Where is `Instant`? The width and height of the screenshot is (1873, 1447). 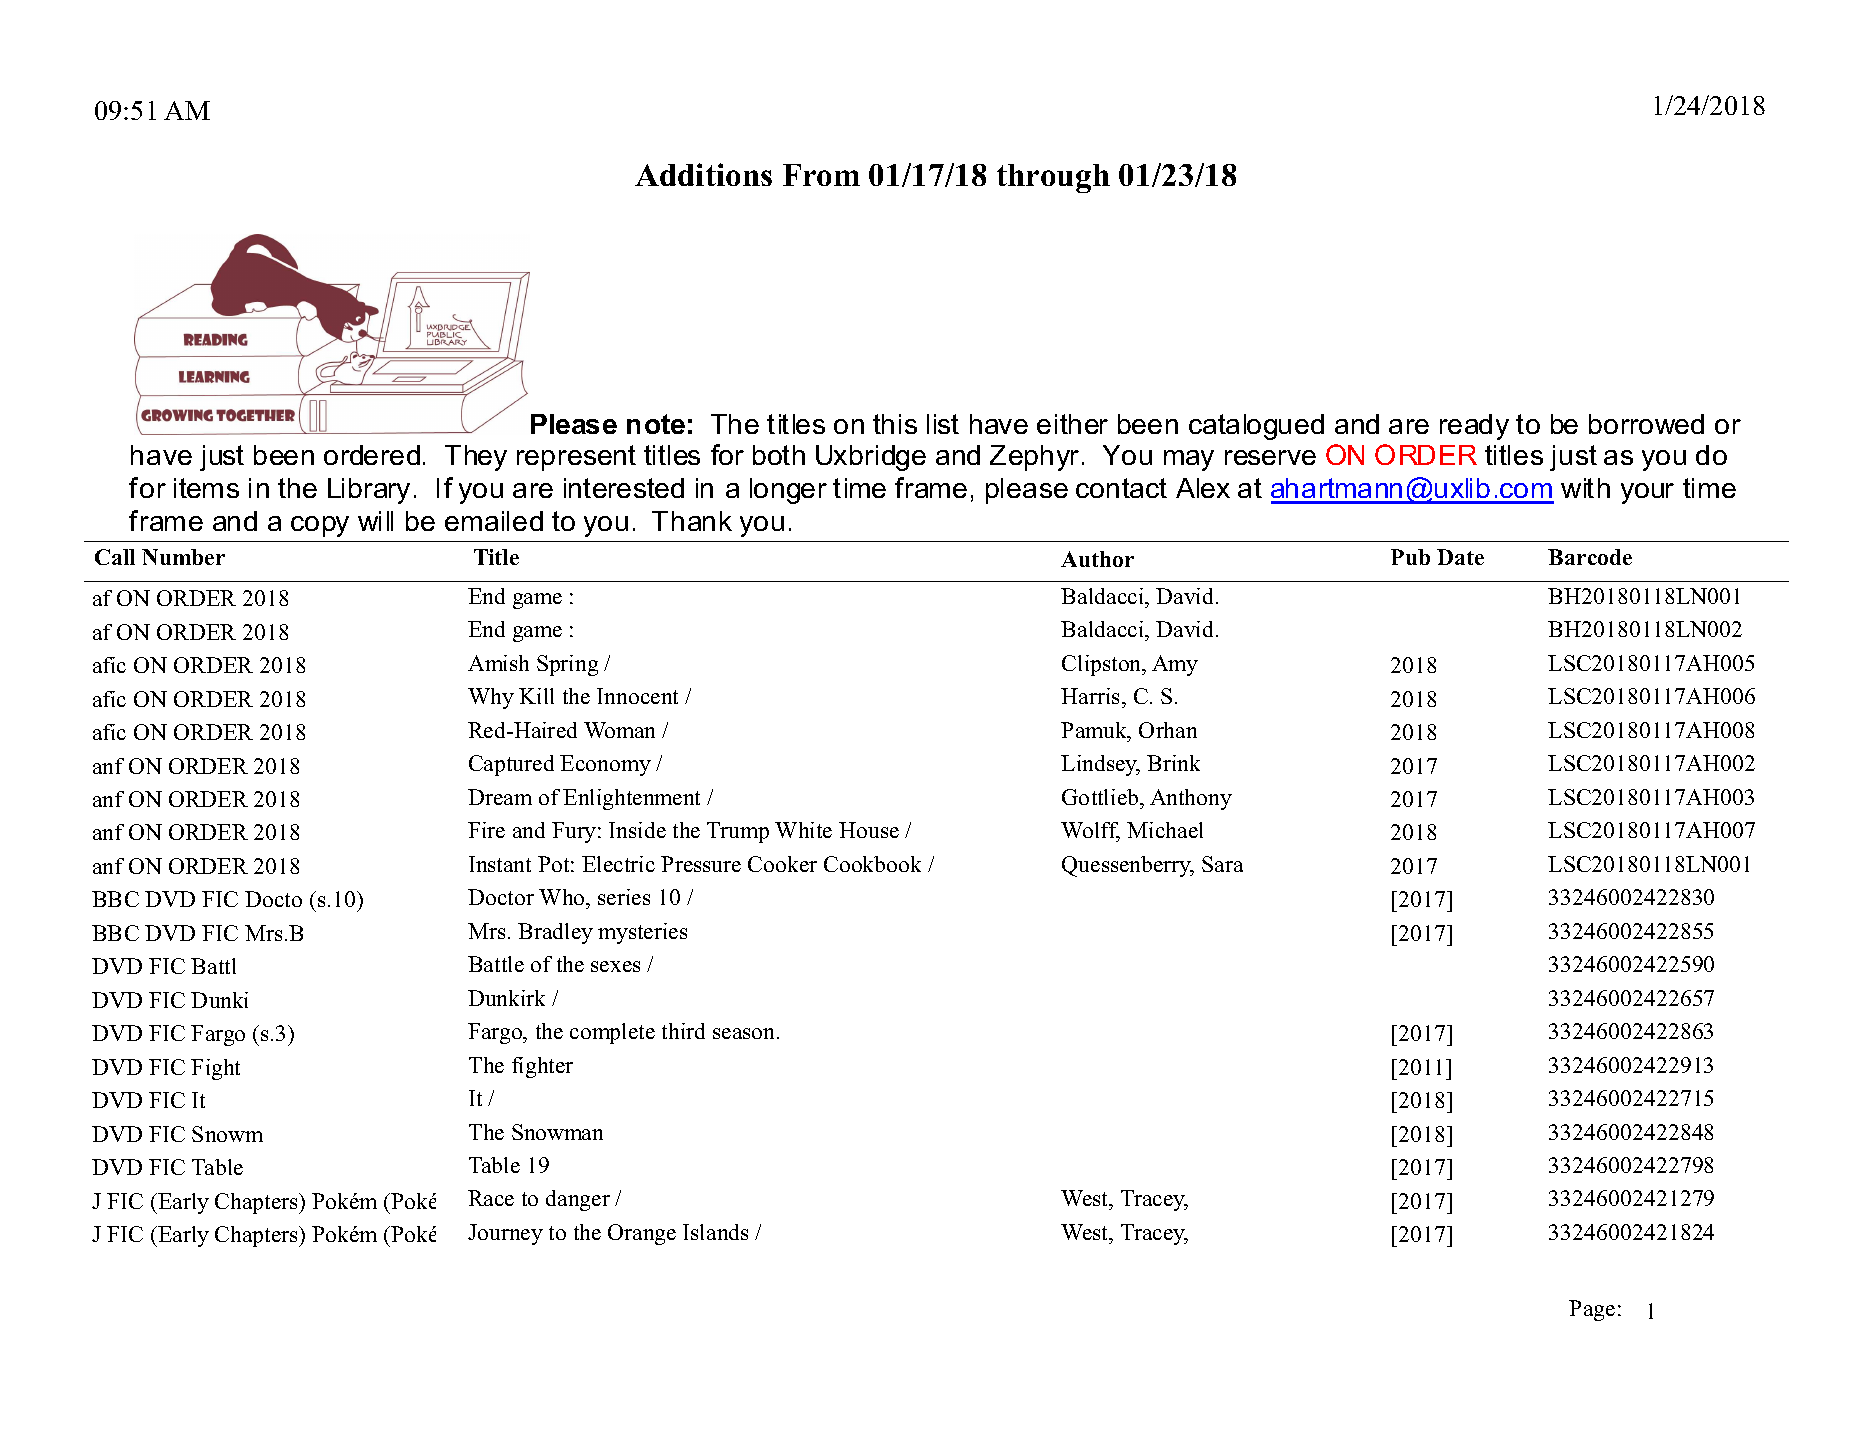 Instant is located at coordinates (500, 864).
